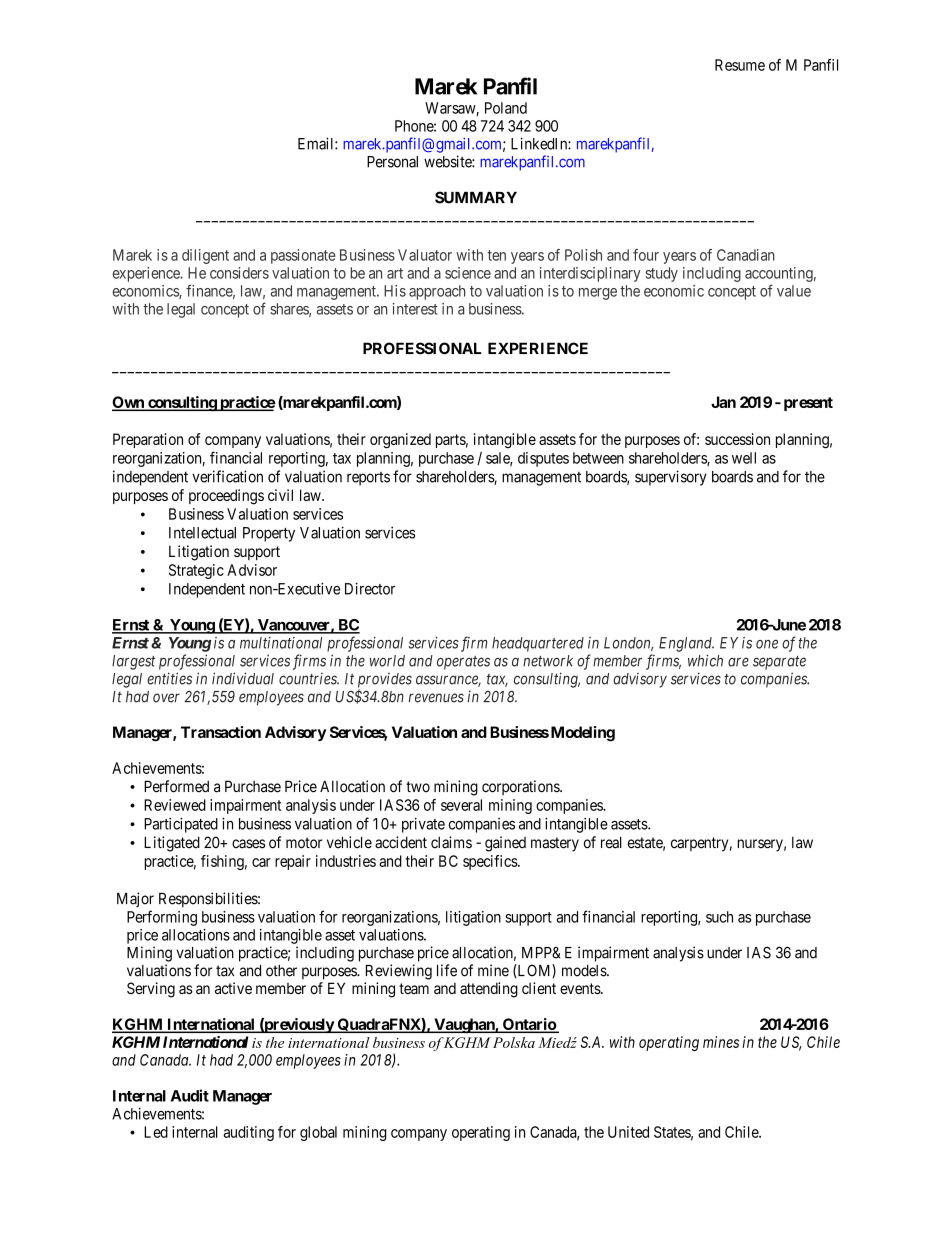 This image has width=952, height=1233. I want to click on which, so click(705, 660).
